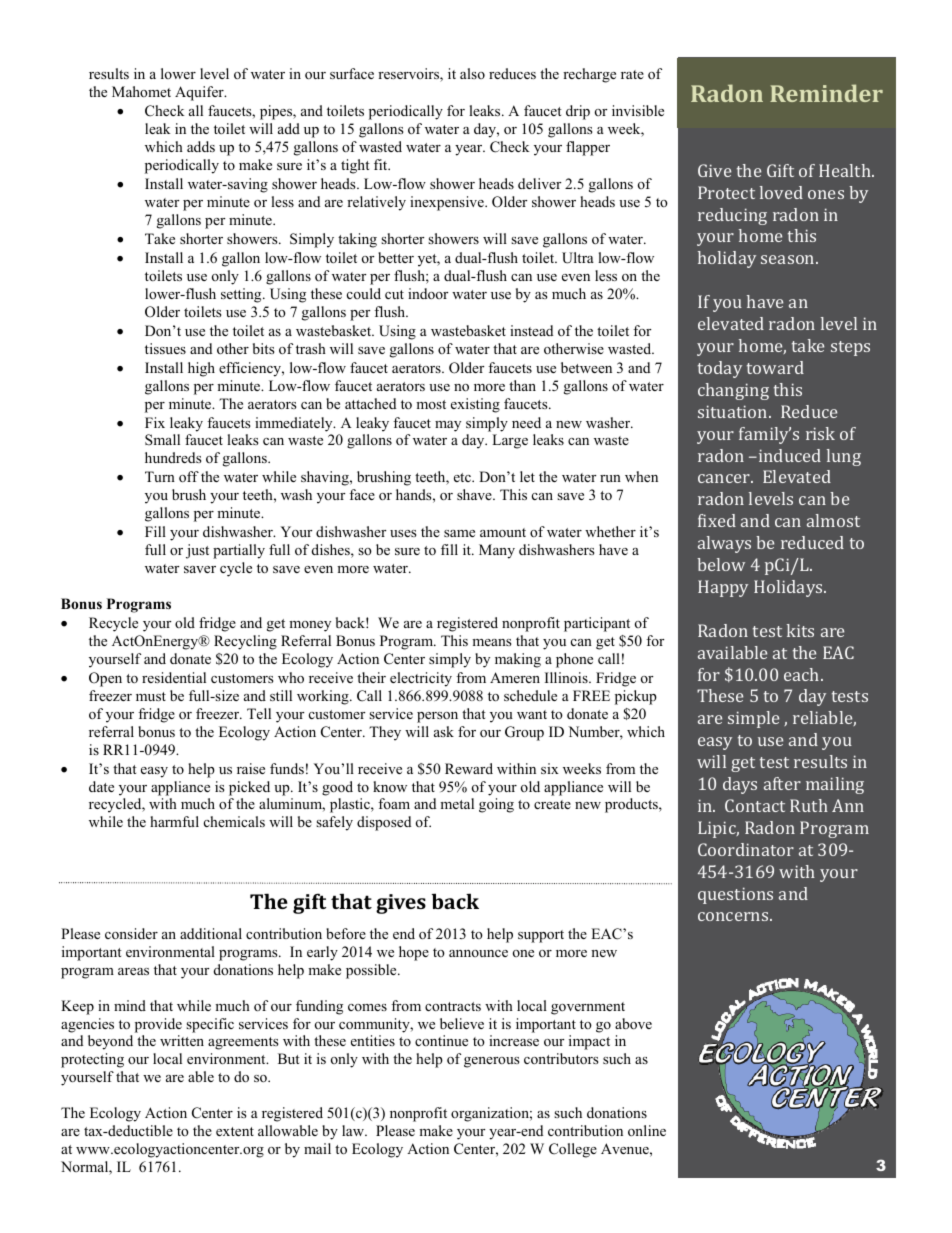 This screenshot has height=1233, width=952. Describe the element at coordinates (723, 588) in the screenshot. I see `Happy` at that location.
